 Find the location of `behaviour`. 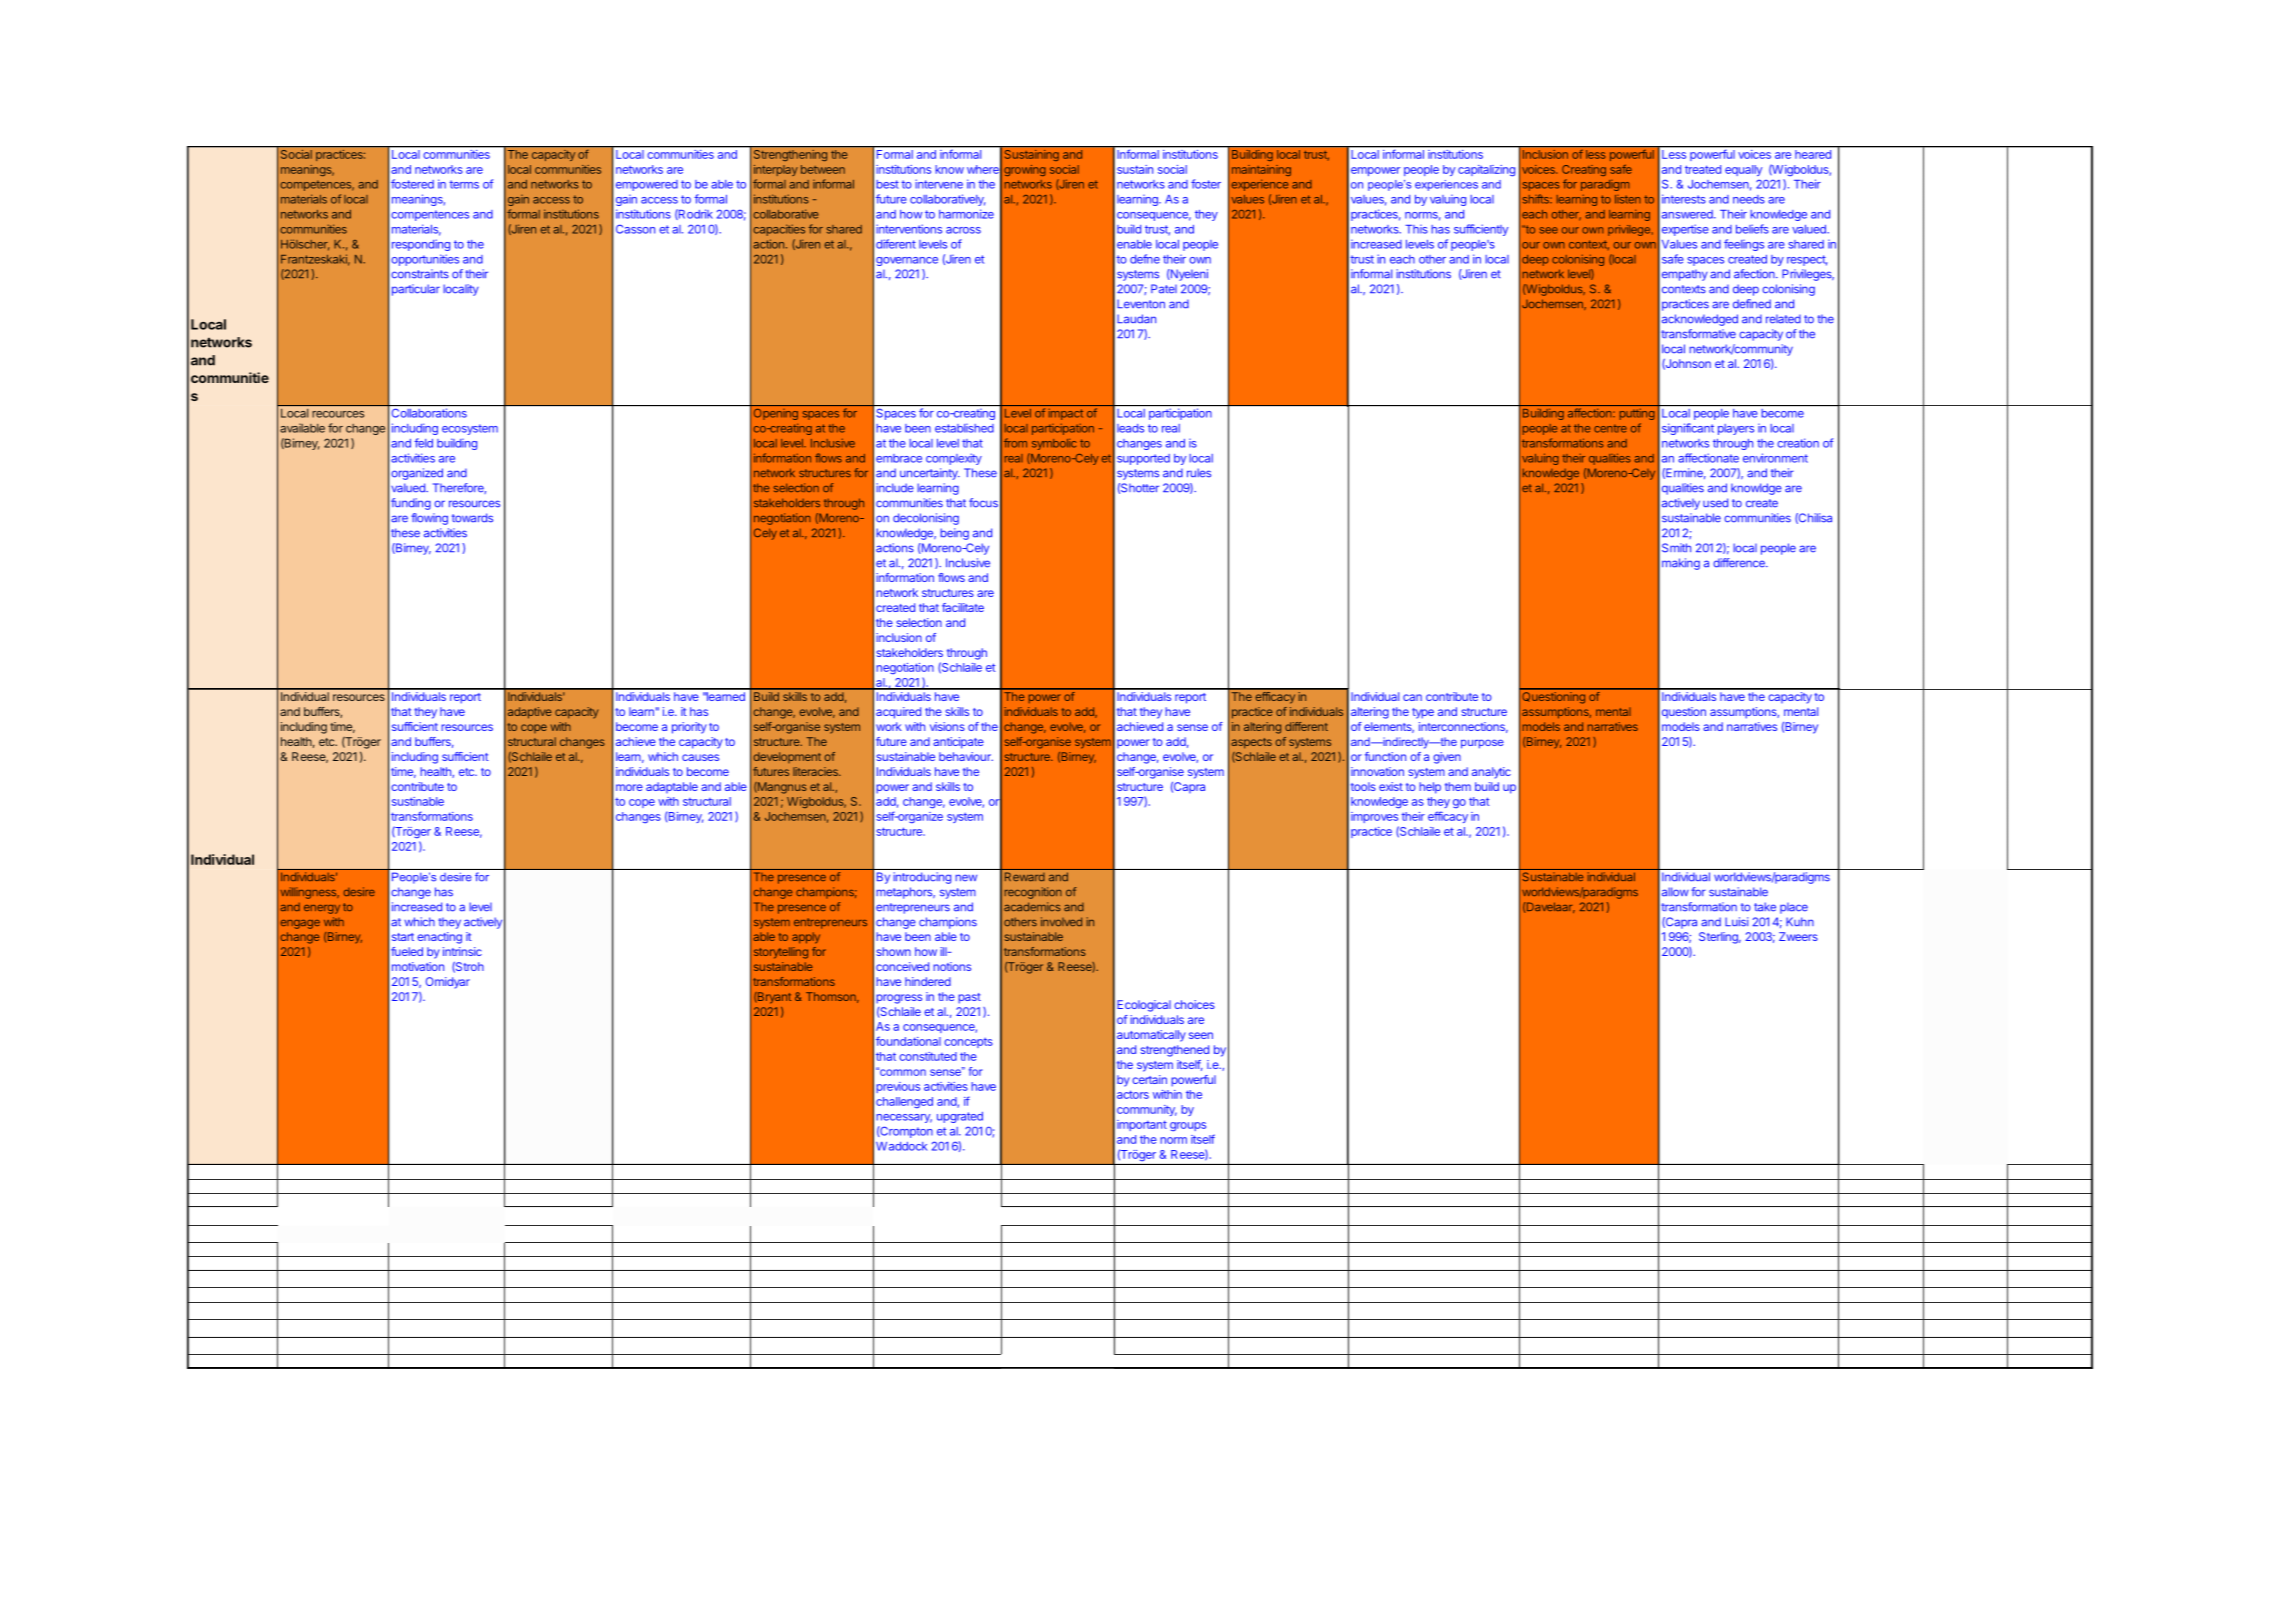

behaviour is located at coordinates (966, 756).
